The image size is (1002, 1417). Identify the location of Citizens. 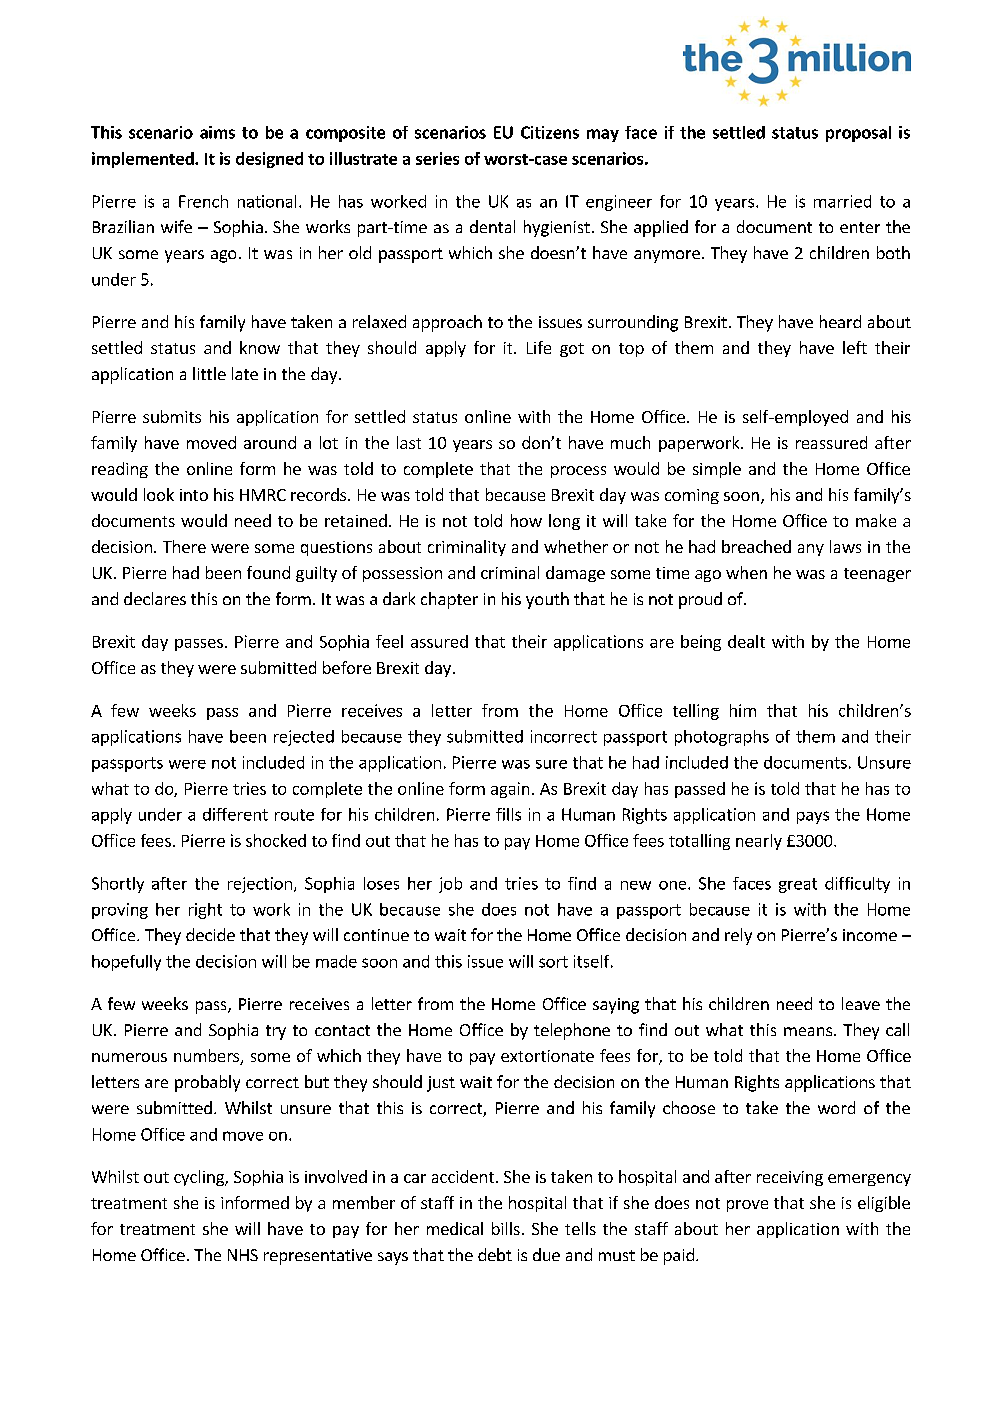
(550, 132).
